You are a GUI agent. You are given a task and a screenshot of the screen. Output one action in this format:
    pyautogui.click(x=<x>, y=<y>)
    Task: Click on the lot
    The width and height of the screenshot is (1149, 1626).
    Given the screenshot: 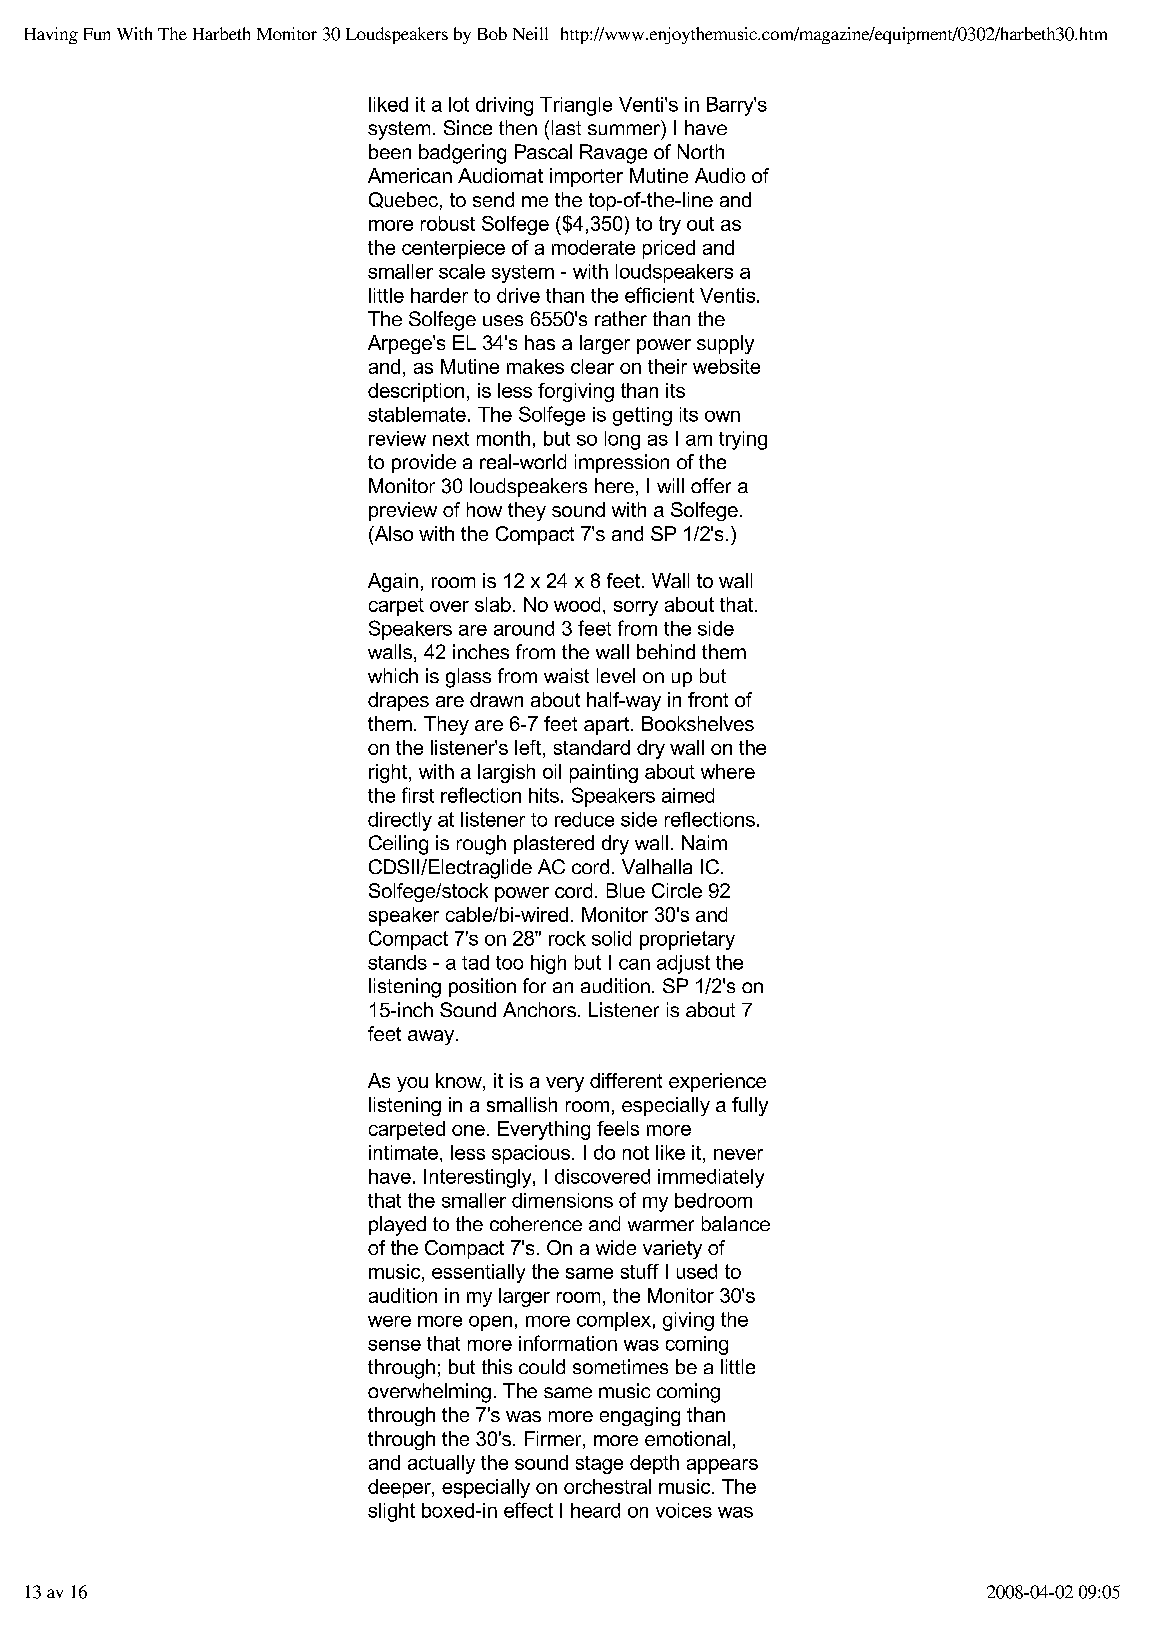 What is the action you would take?
    pyautogui.click(x=459, y=104)
